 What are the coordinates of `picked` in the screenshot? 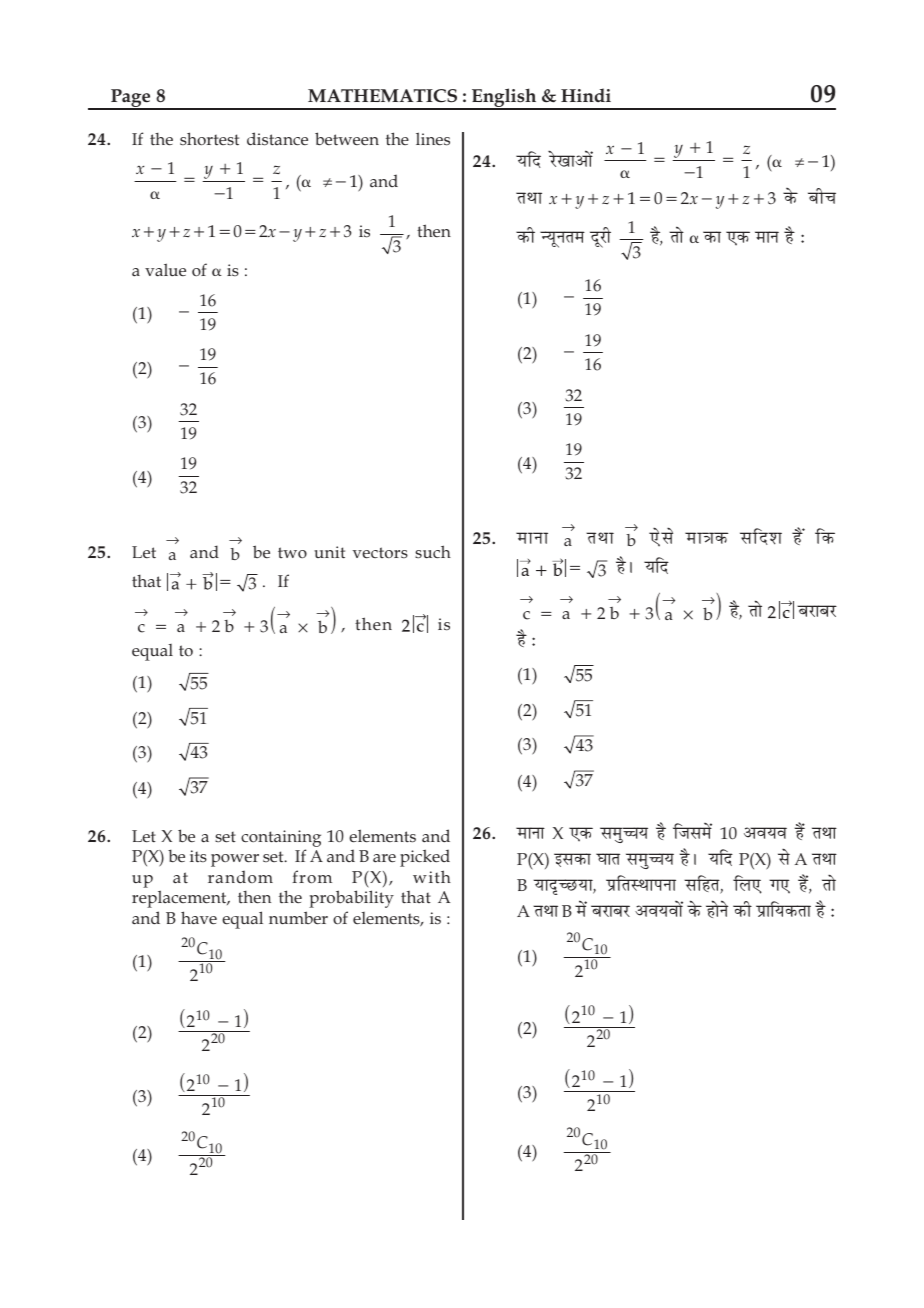 It's located at (425, 858).
